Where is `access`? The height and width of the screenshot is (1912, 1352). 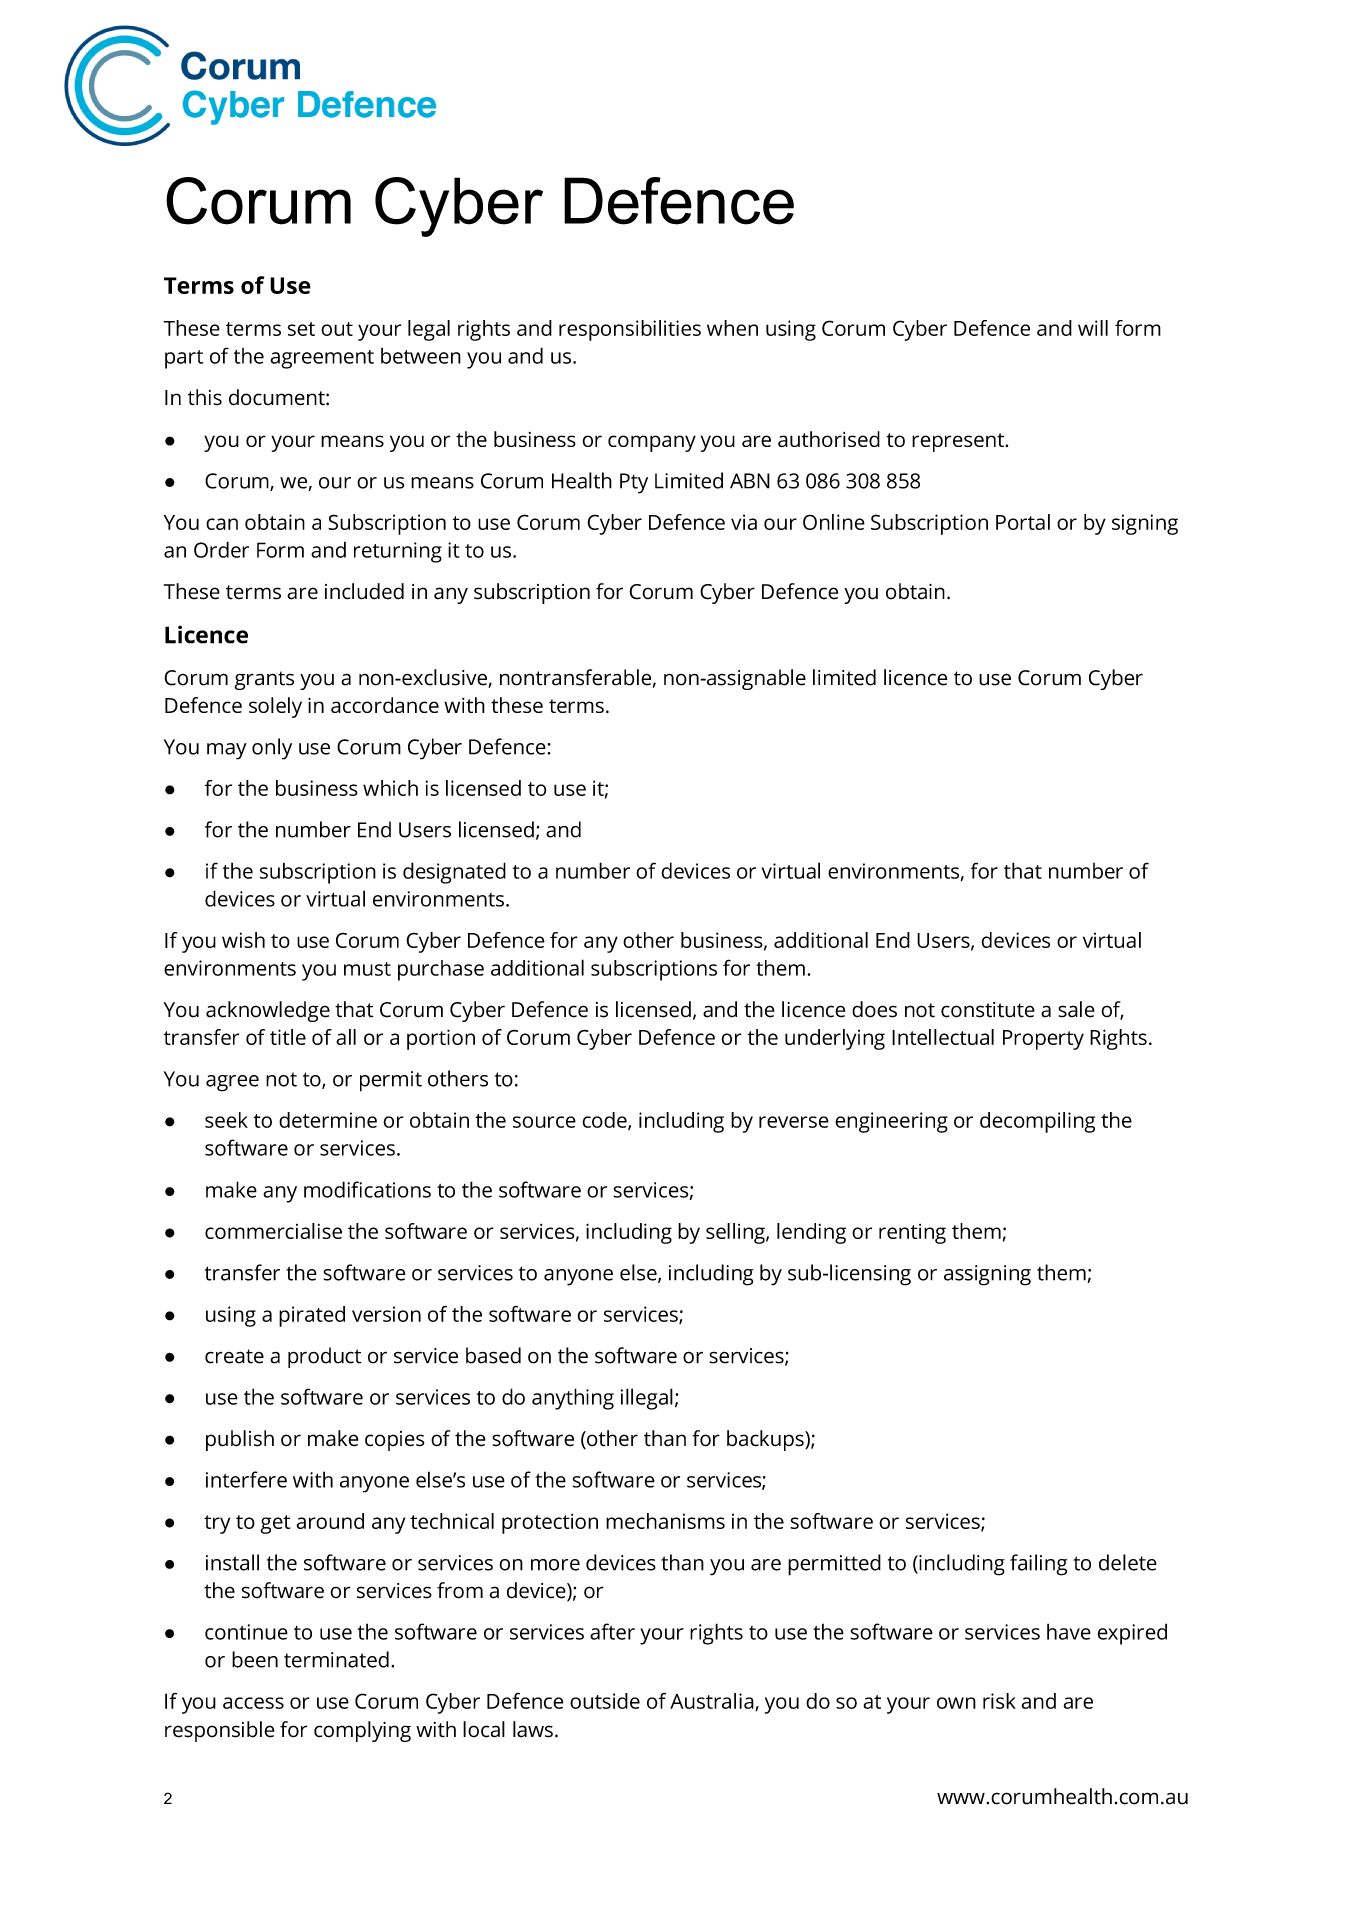
access is located at coordinates (253, 1703).
